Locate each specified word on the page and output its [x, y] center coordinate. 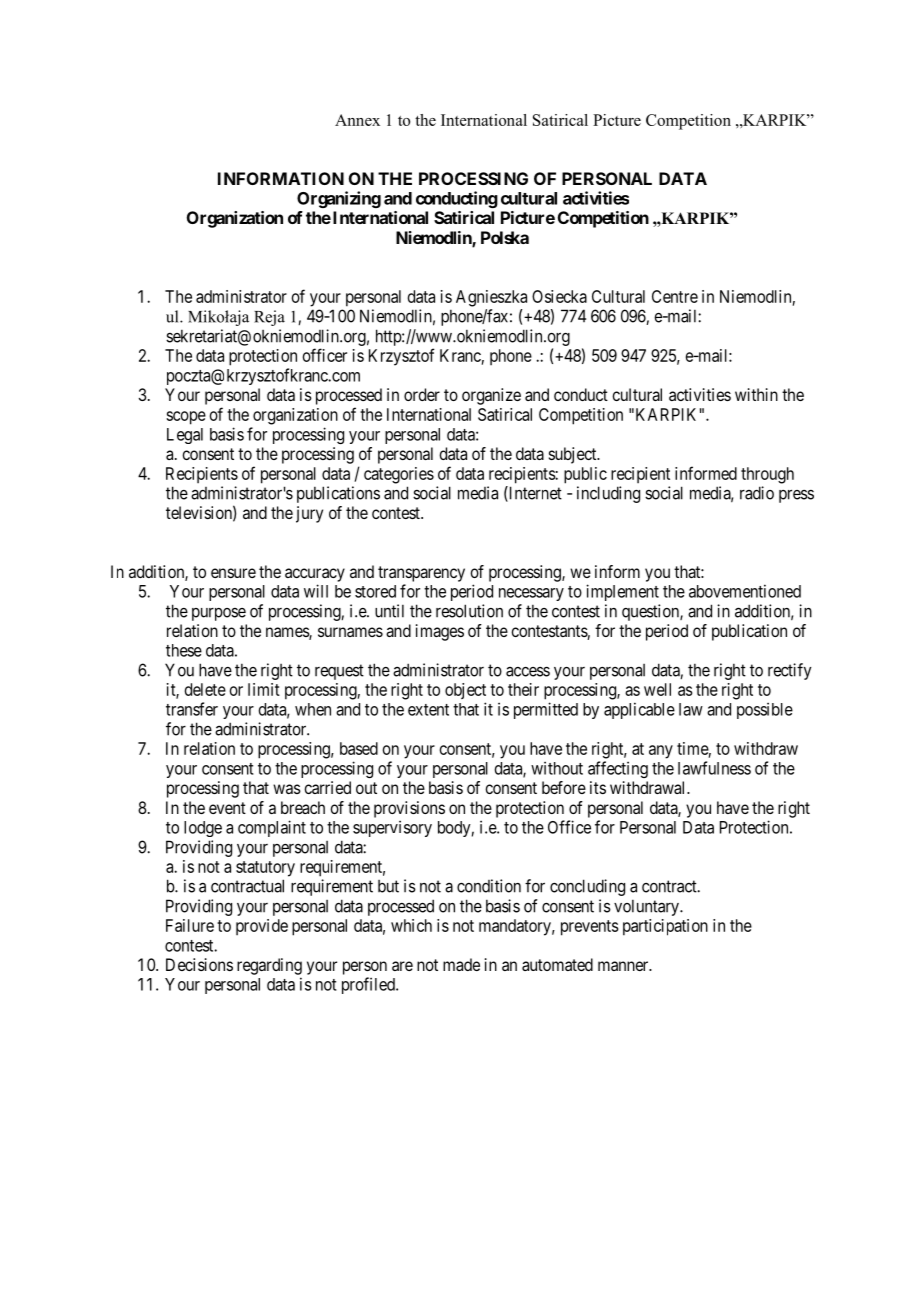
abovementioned [745, 591]
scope [186, 418]
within [756, 394]
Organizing [339, 199]
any [661, 752]
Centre [675, 296]
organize [491, 396]
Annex [357, 120]
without [557, 768]
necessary [531, 594]
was [287, 789]
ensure [233, 573]
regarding [269, 966]
